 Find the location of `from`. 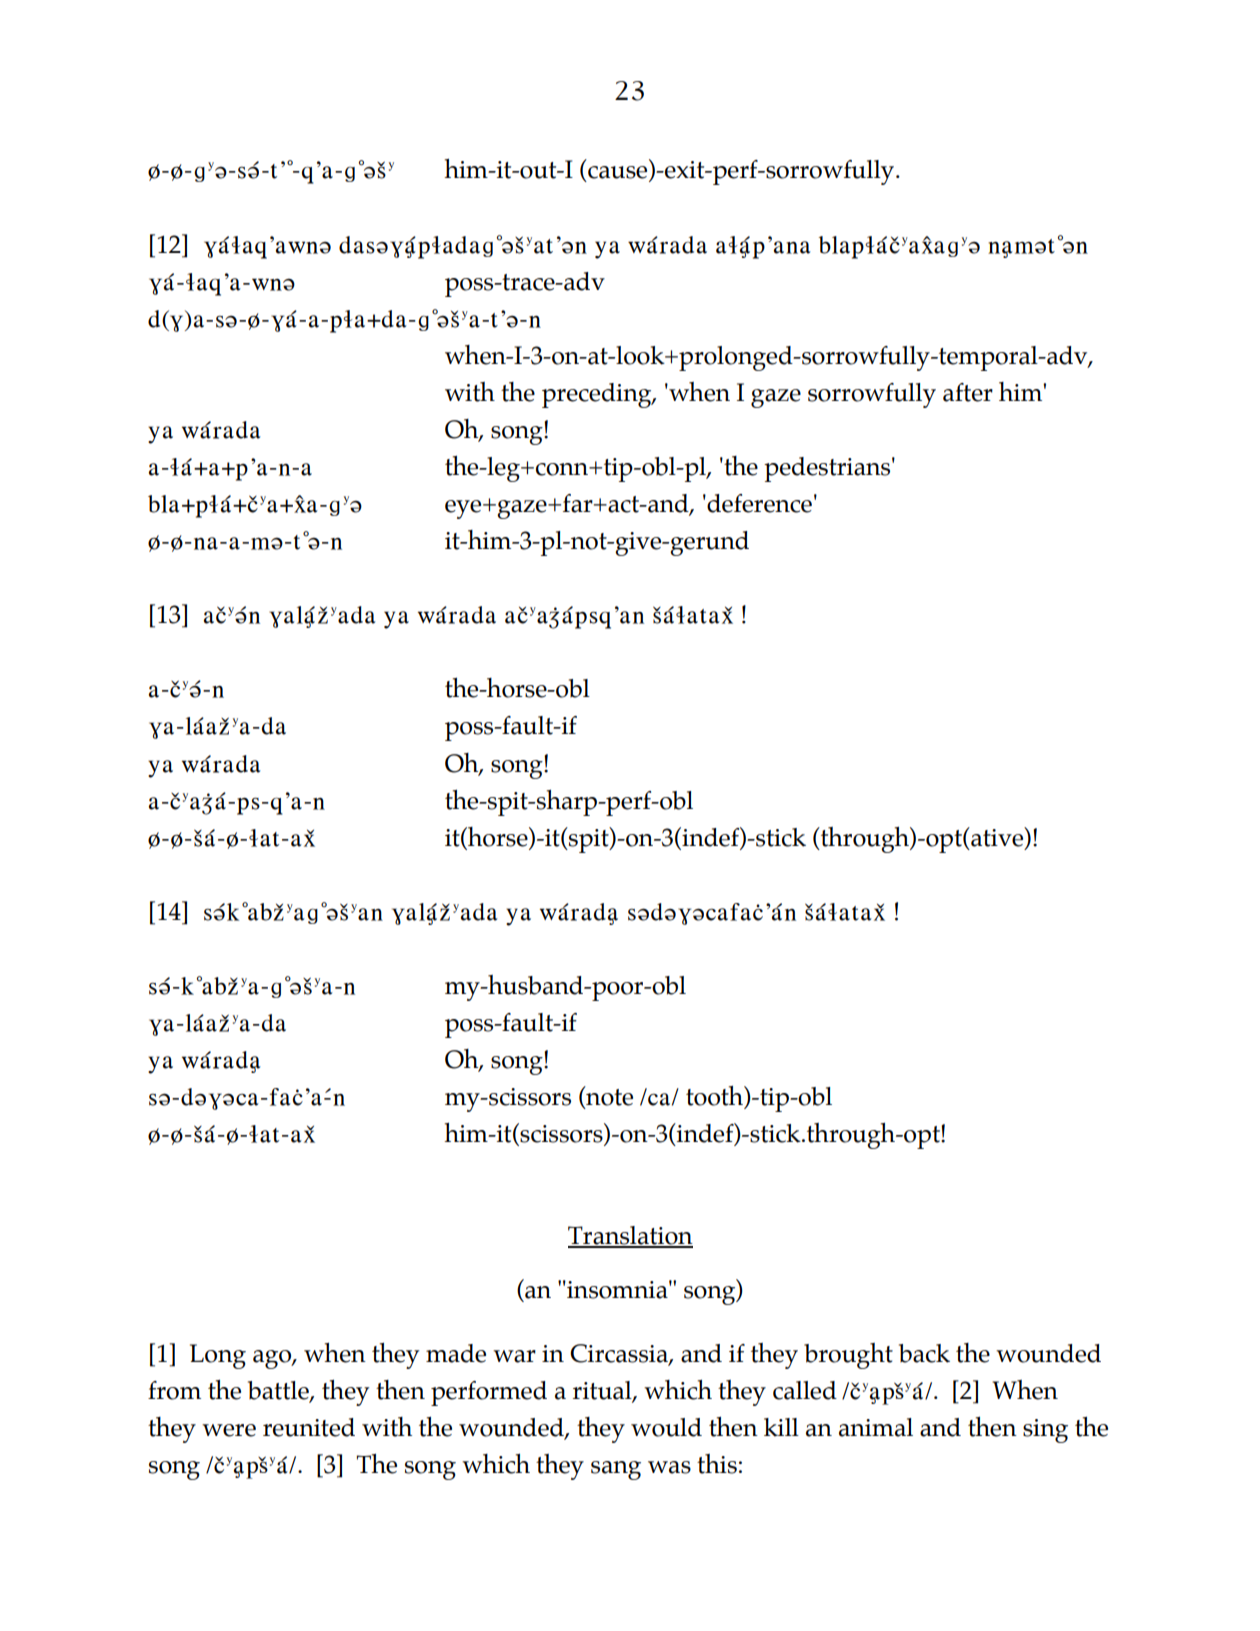

from is located at coordinates (174, 1390).
